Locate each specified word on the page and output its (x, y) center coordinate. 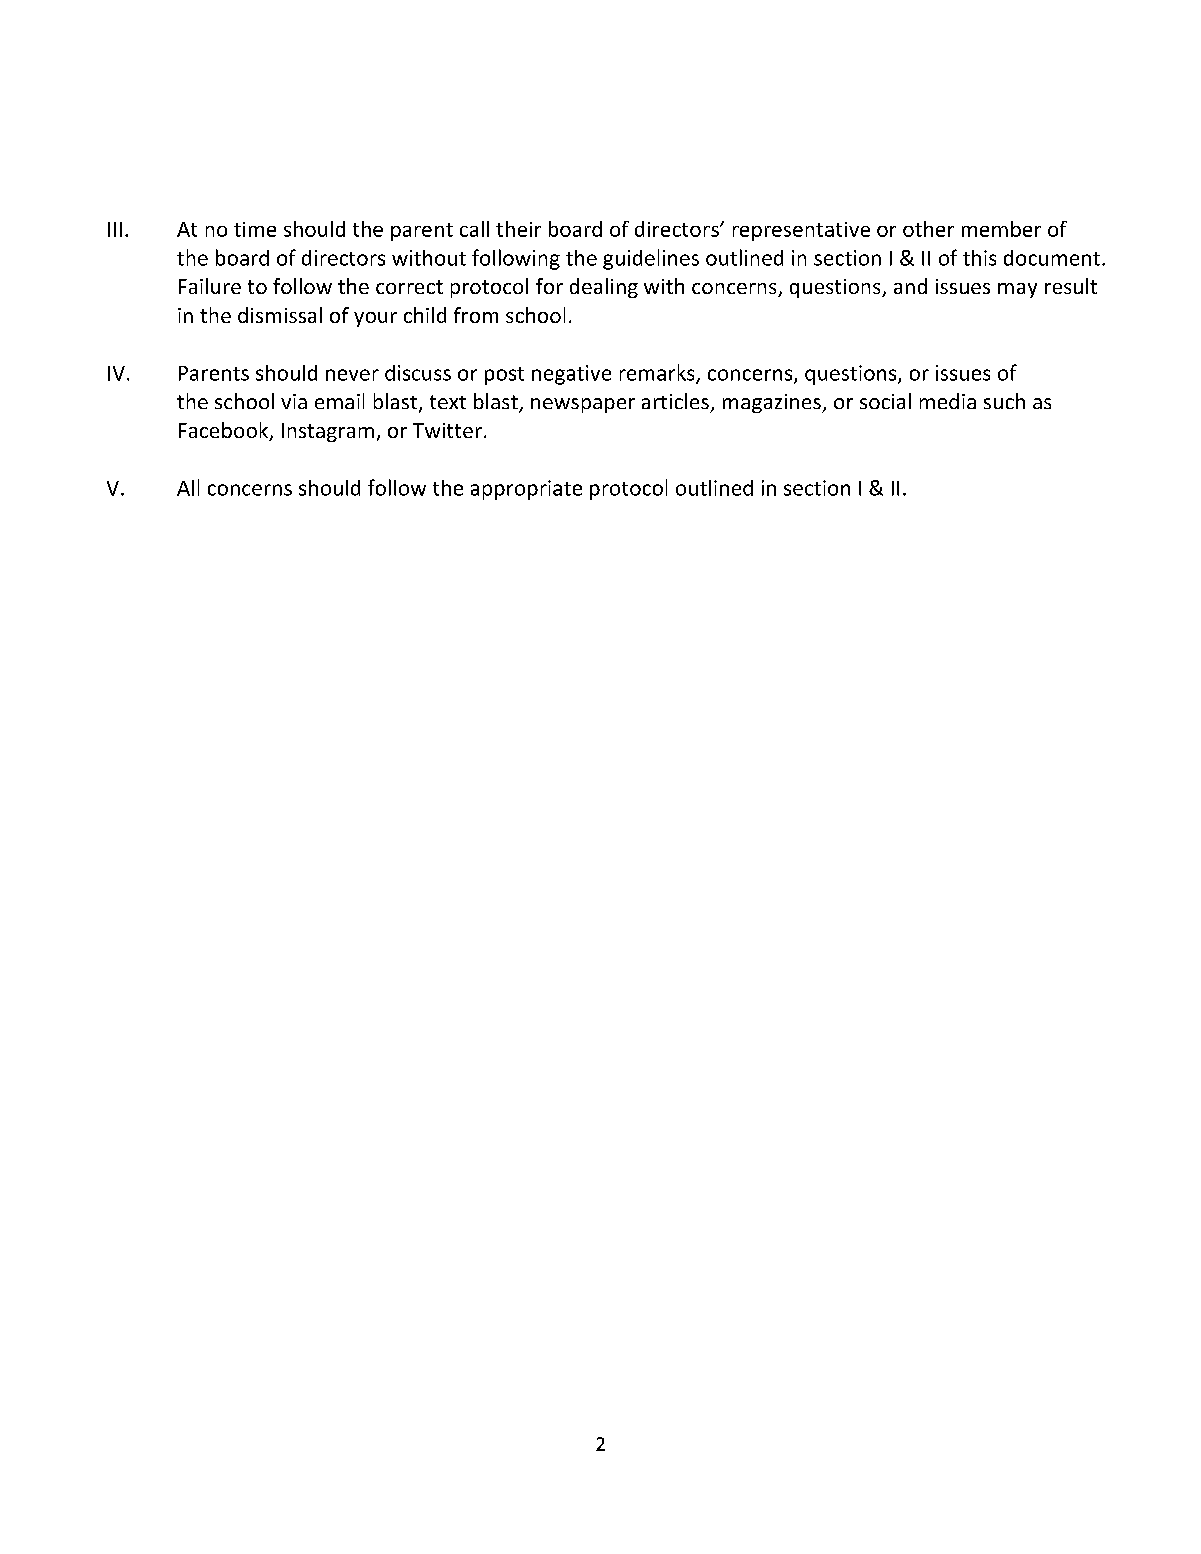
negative (571, 375)
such (1004, 401)
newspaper (583, 405)
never (352, 375)
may (1017, 290)
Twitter (447, 430)
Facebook (225, 431)
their (518, 229)
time (255, 229)
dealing (604, 288)
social (885, 401)
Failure (210, 286)
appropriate (526, 490)
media (948, 401)
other (928, 229)
